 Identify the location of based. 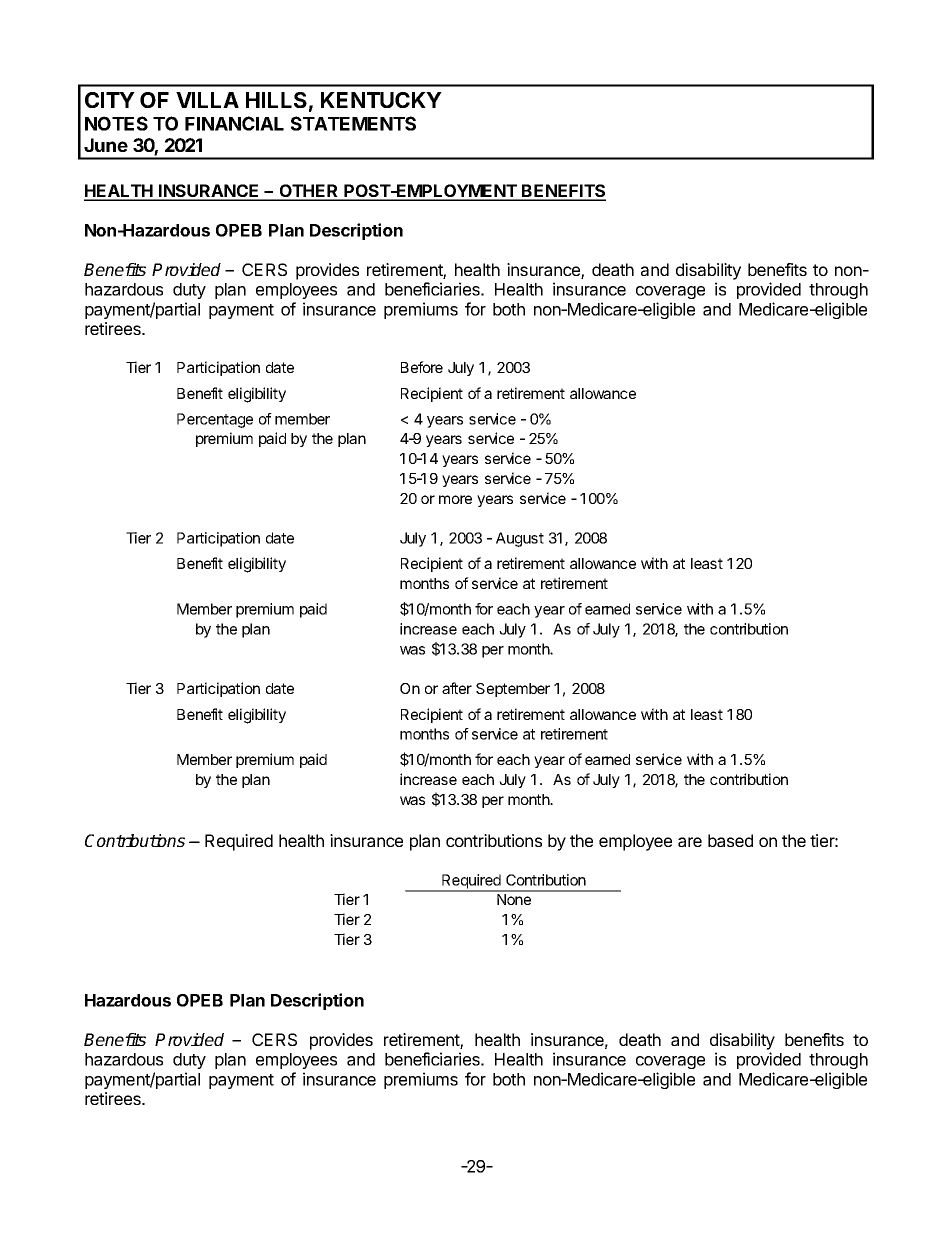
(730, 840).
